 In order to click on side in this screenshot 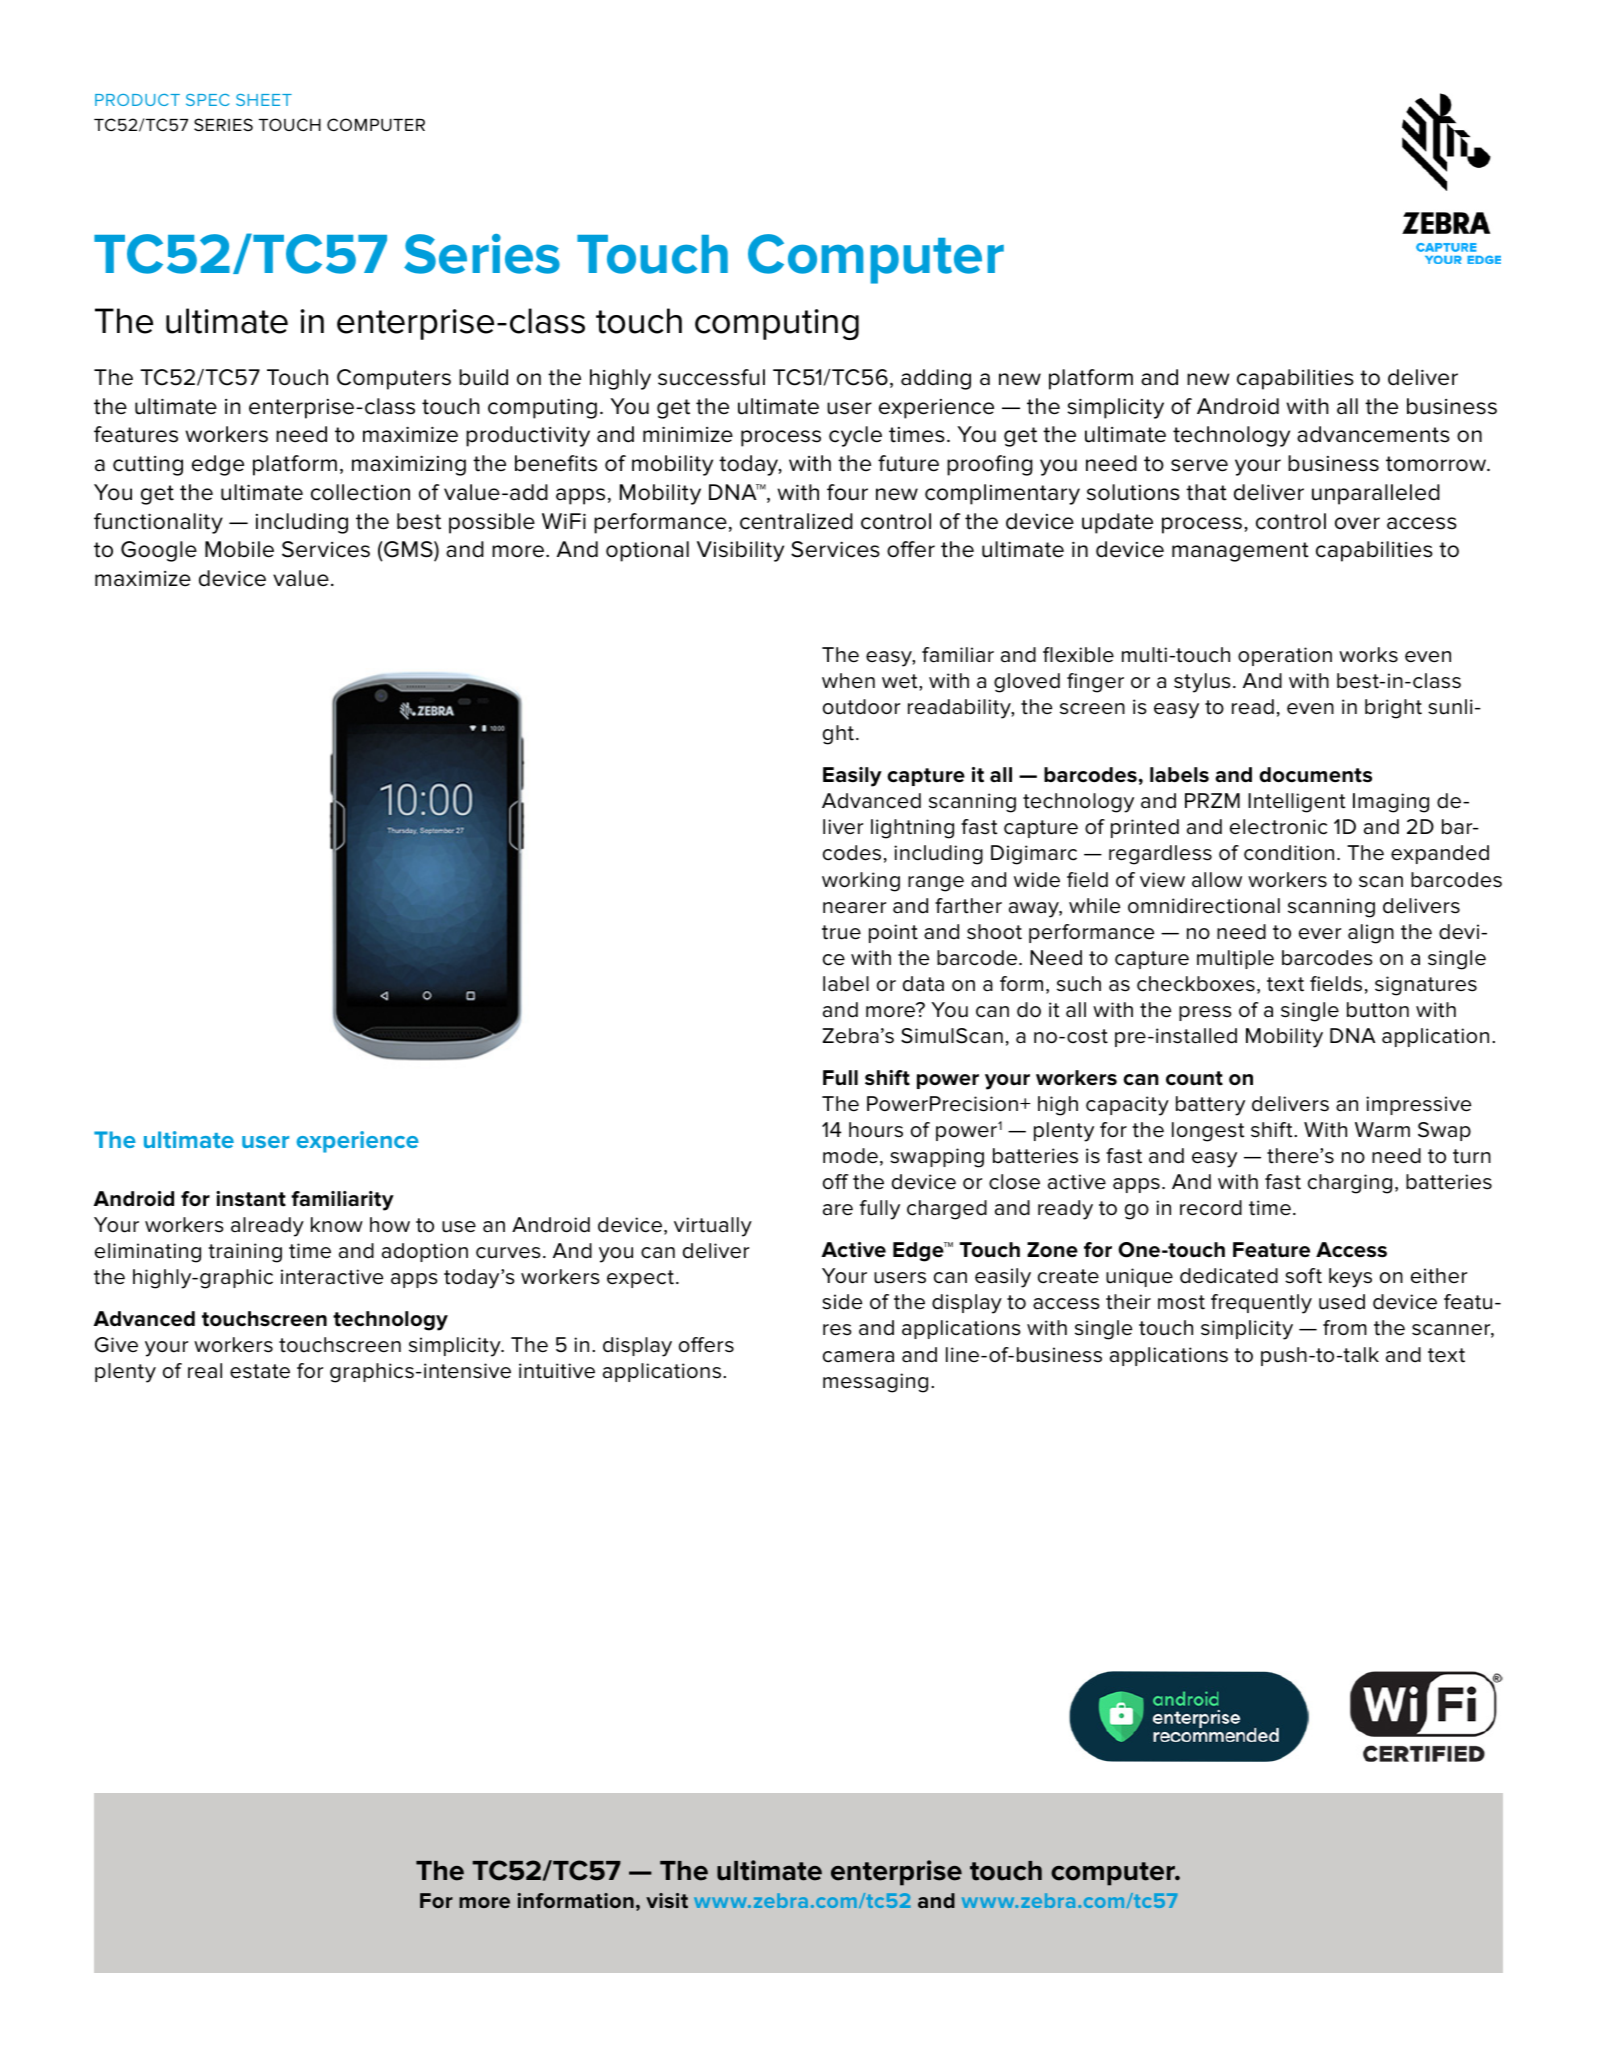, I will do `click(842, 1302)`.
